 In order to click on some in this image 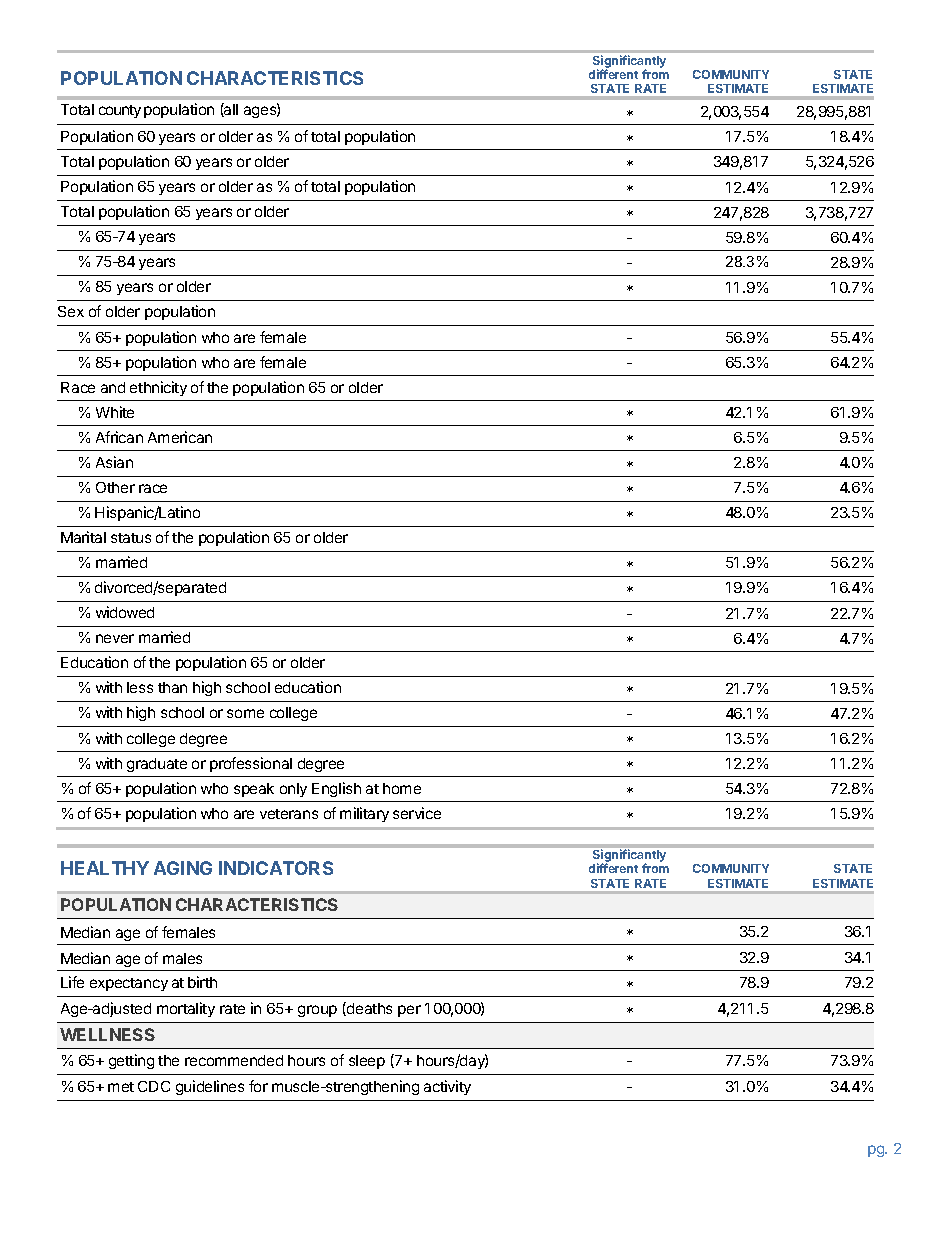, I will do `click(245, 713)`.
